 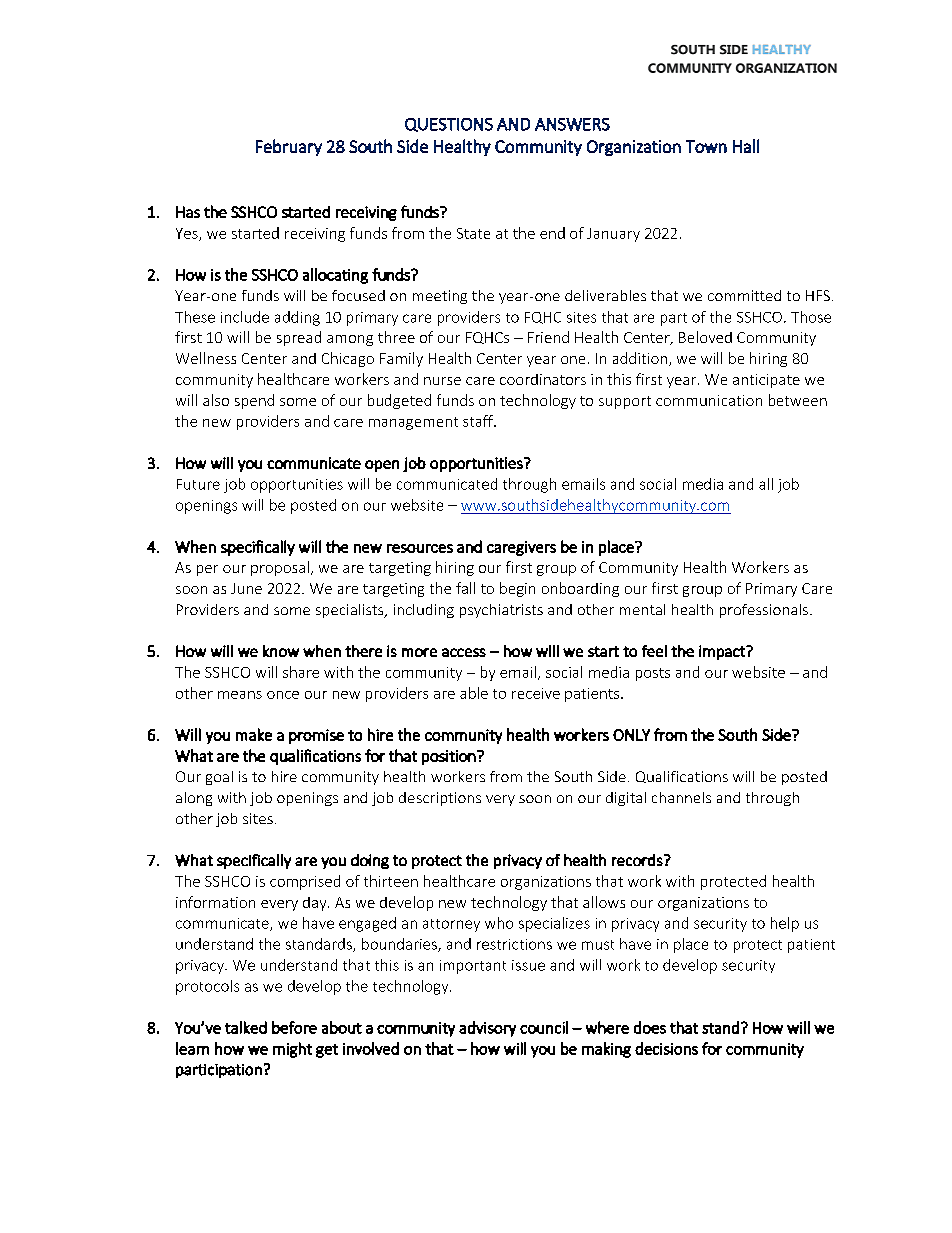 I want to click on receive, so click(x=536, y=693).
